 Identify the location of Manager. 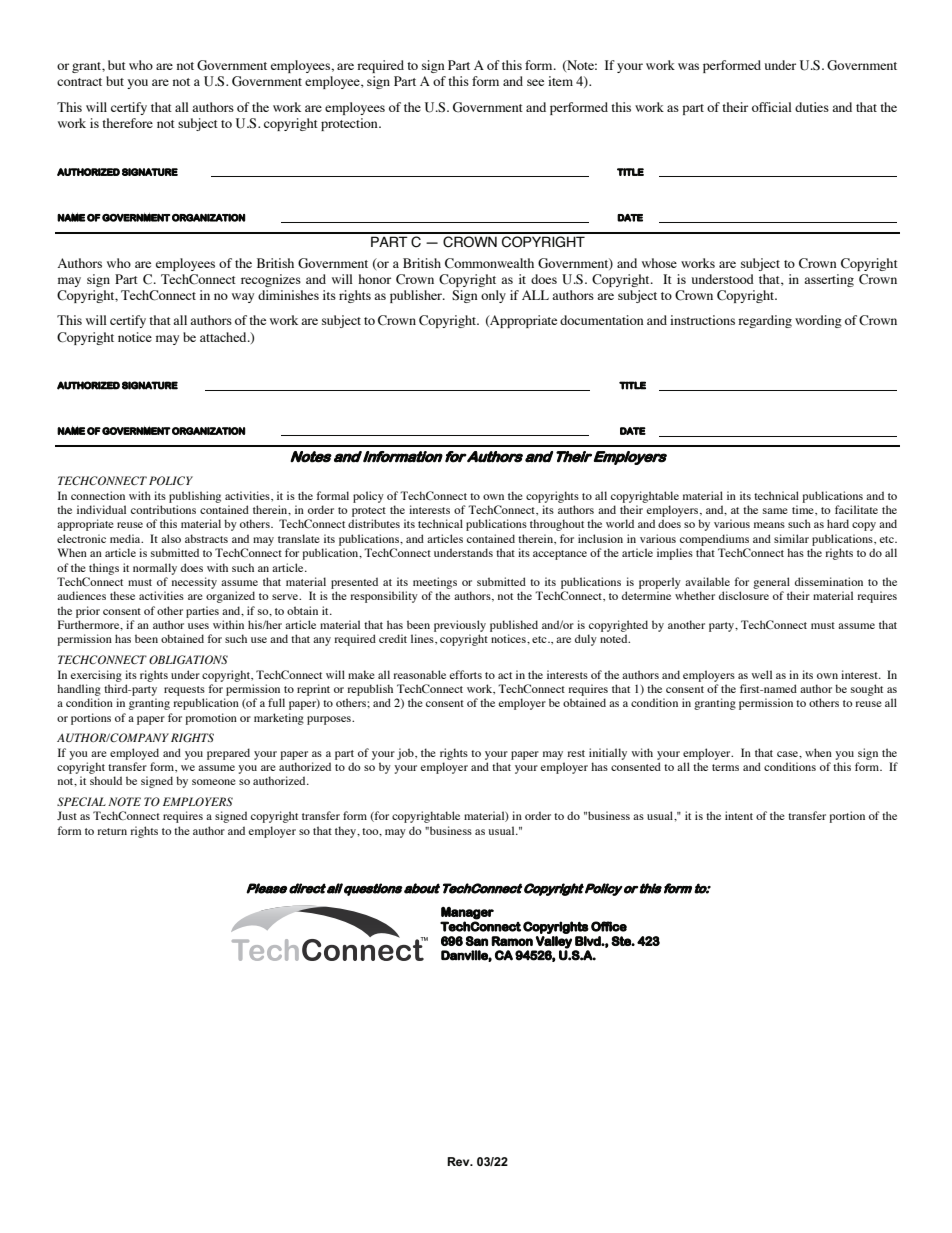
(467, 913).
